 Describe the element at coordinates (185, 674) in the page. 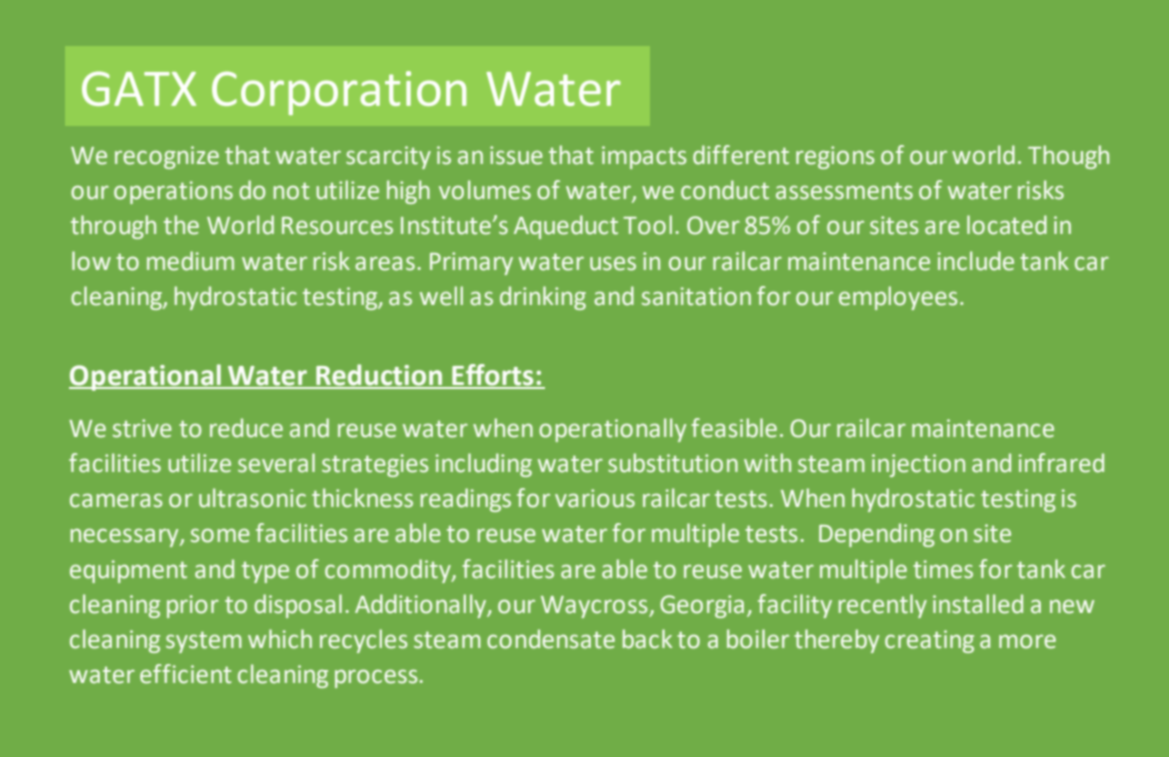

I see `efficient` at that location.
